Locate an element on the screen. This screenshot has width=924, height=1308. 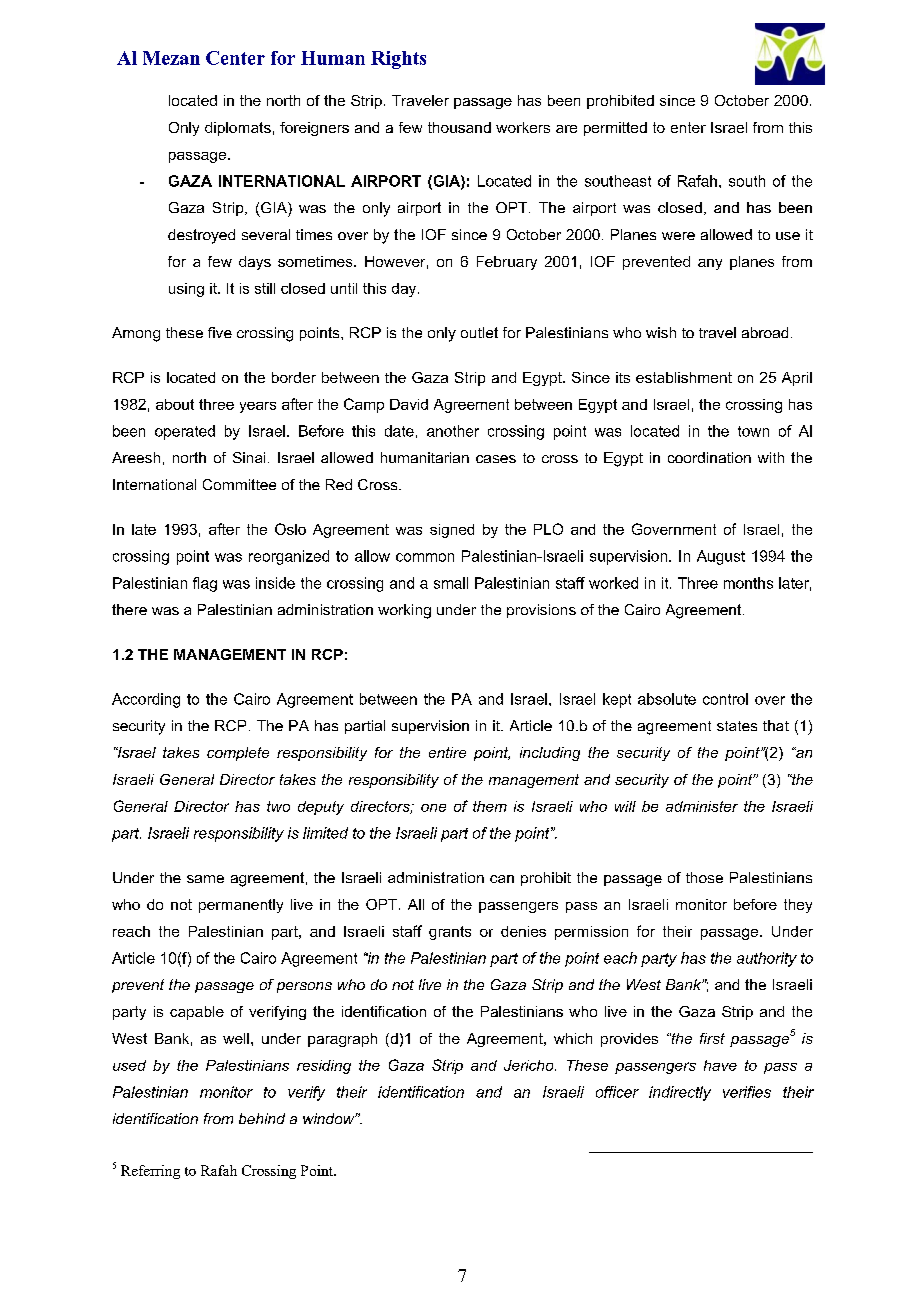
small is located at coordinates (451, 583).
